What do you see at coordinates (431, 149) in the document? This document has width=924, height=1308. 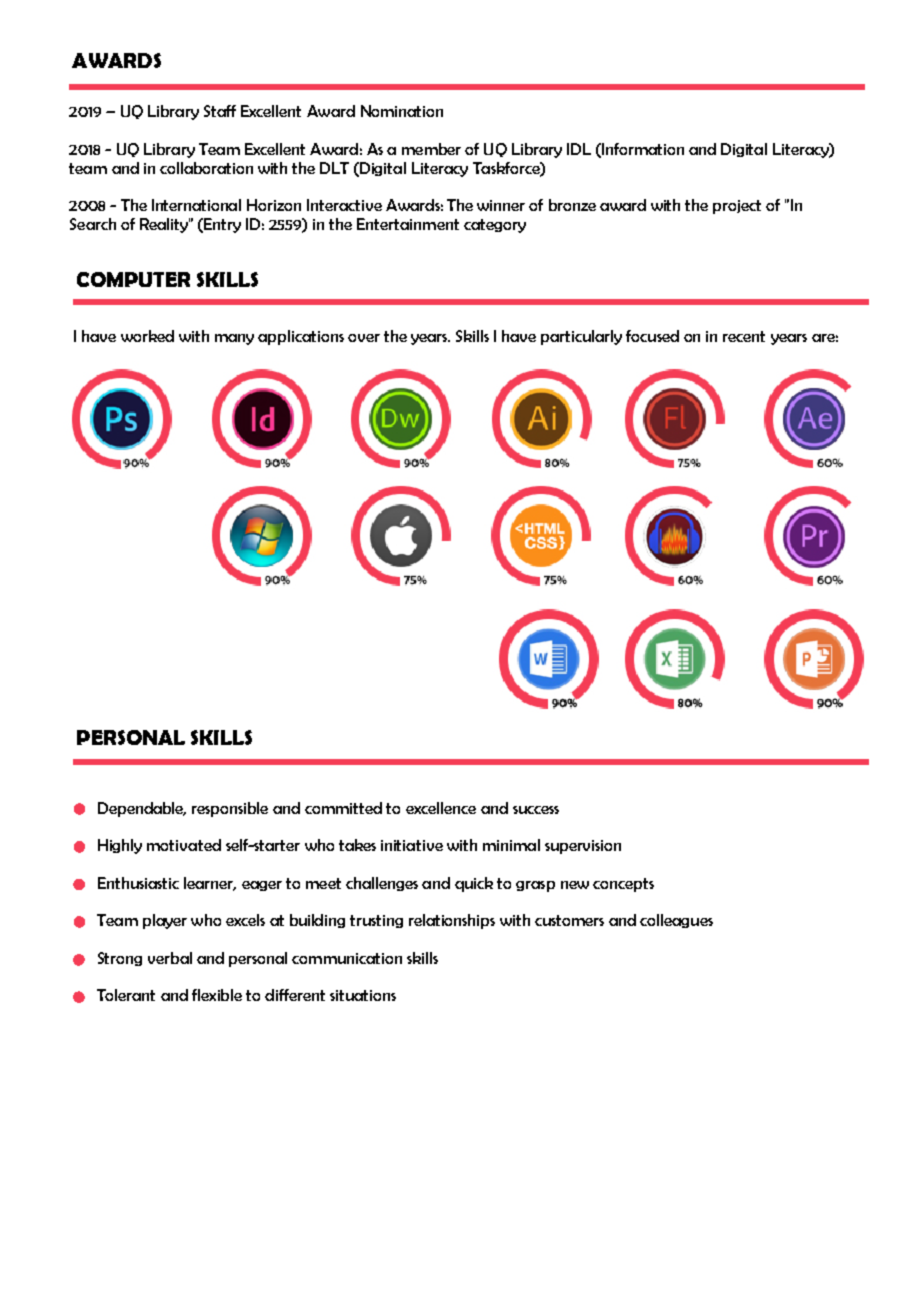 I see `member` at bounding box center [431, 149].
